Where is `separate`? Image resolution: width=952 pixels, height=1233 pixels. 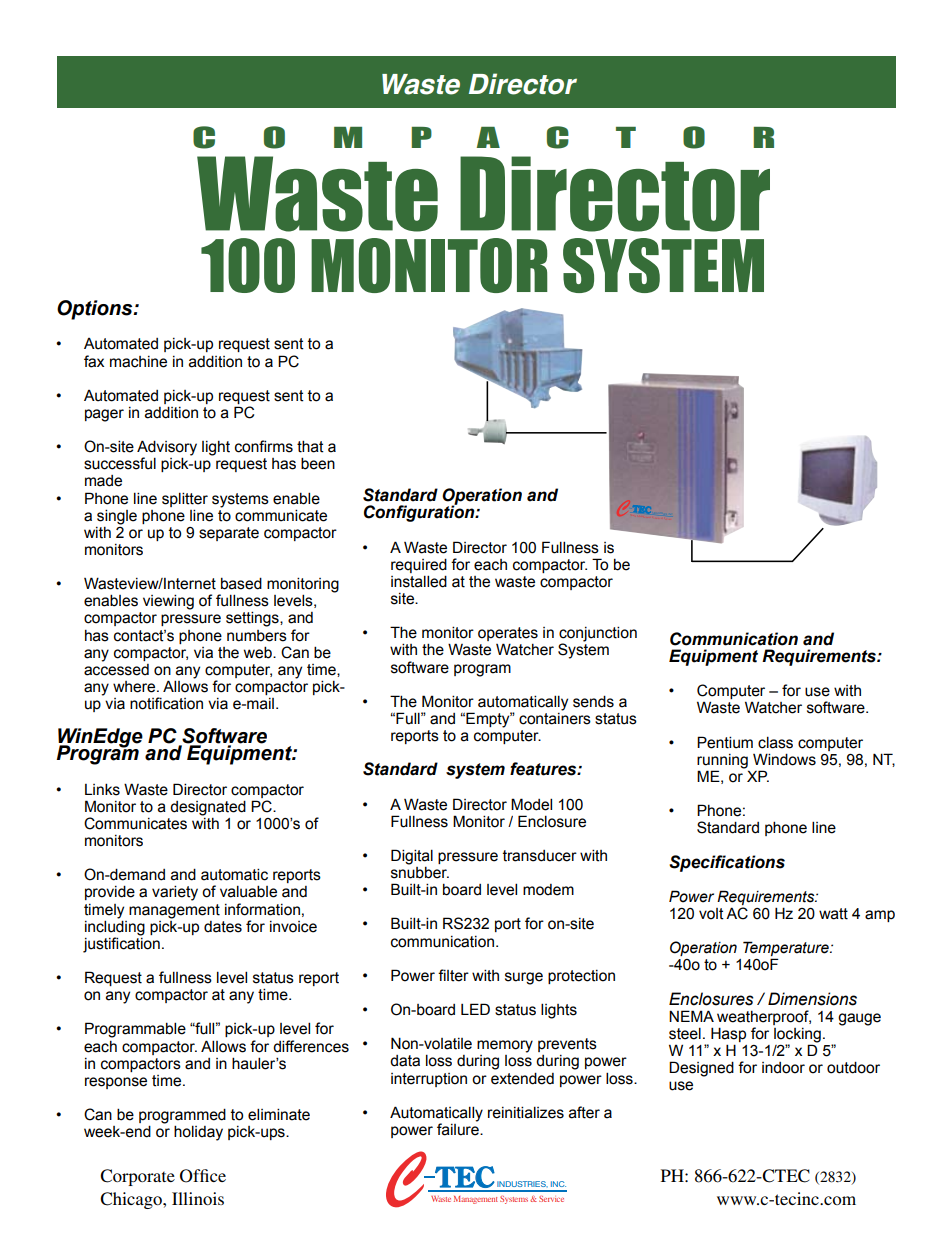
separate is located at coordinates (229, 534).
